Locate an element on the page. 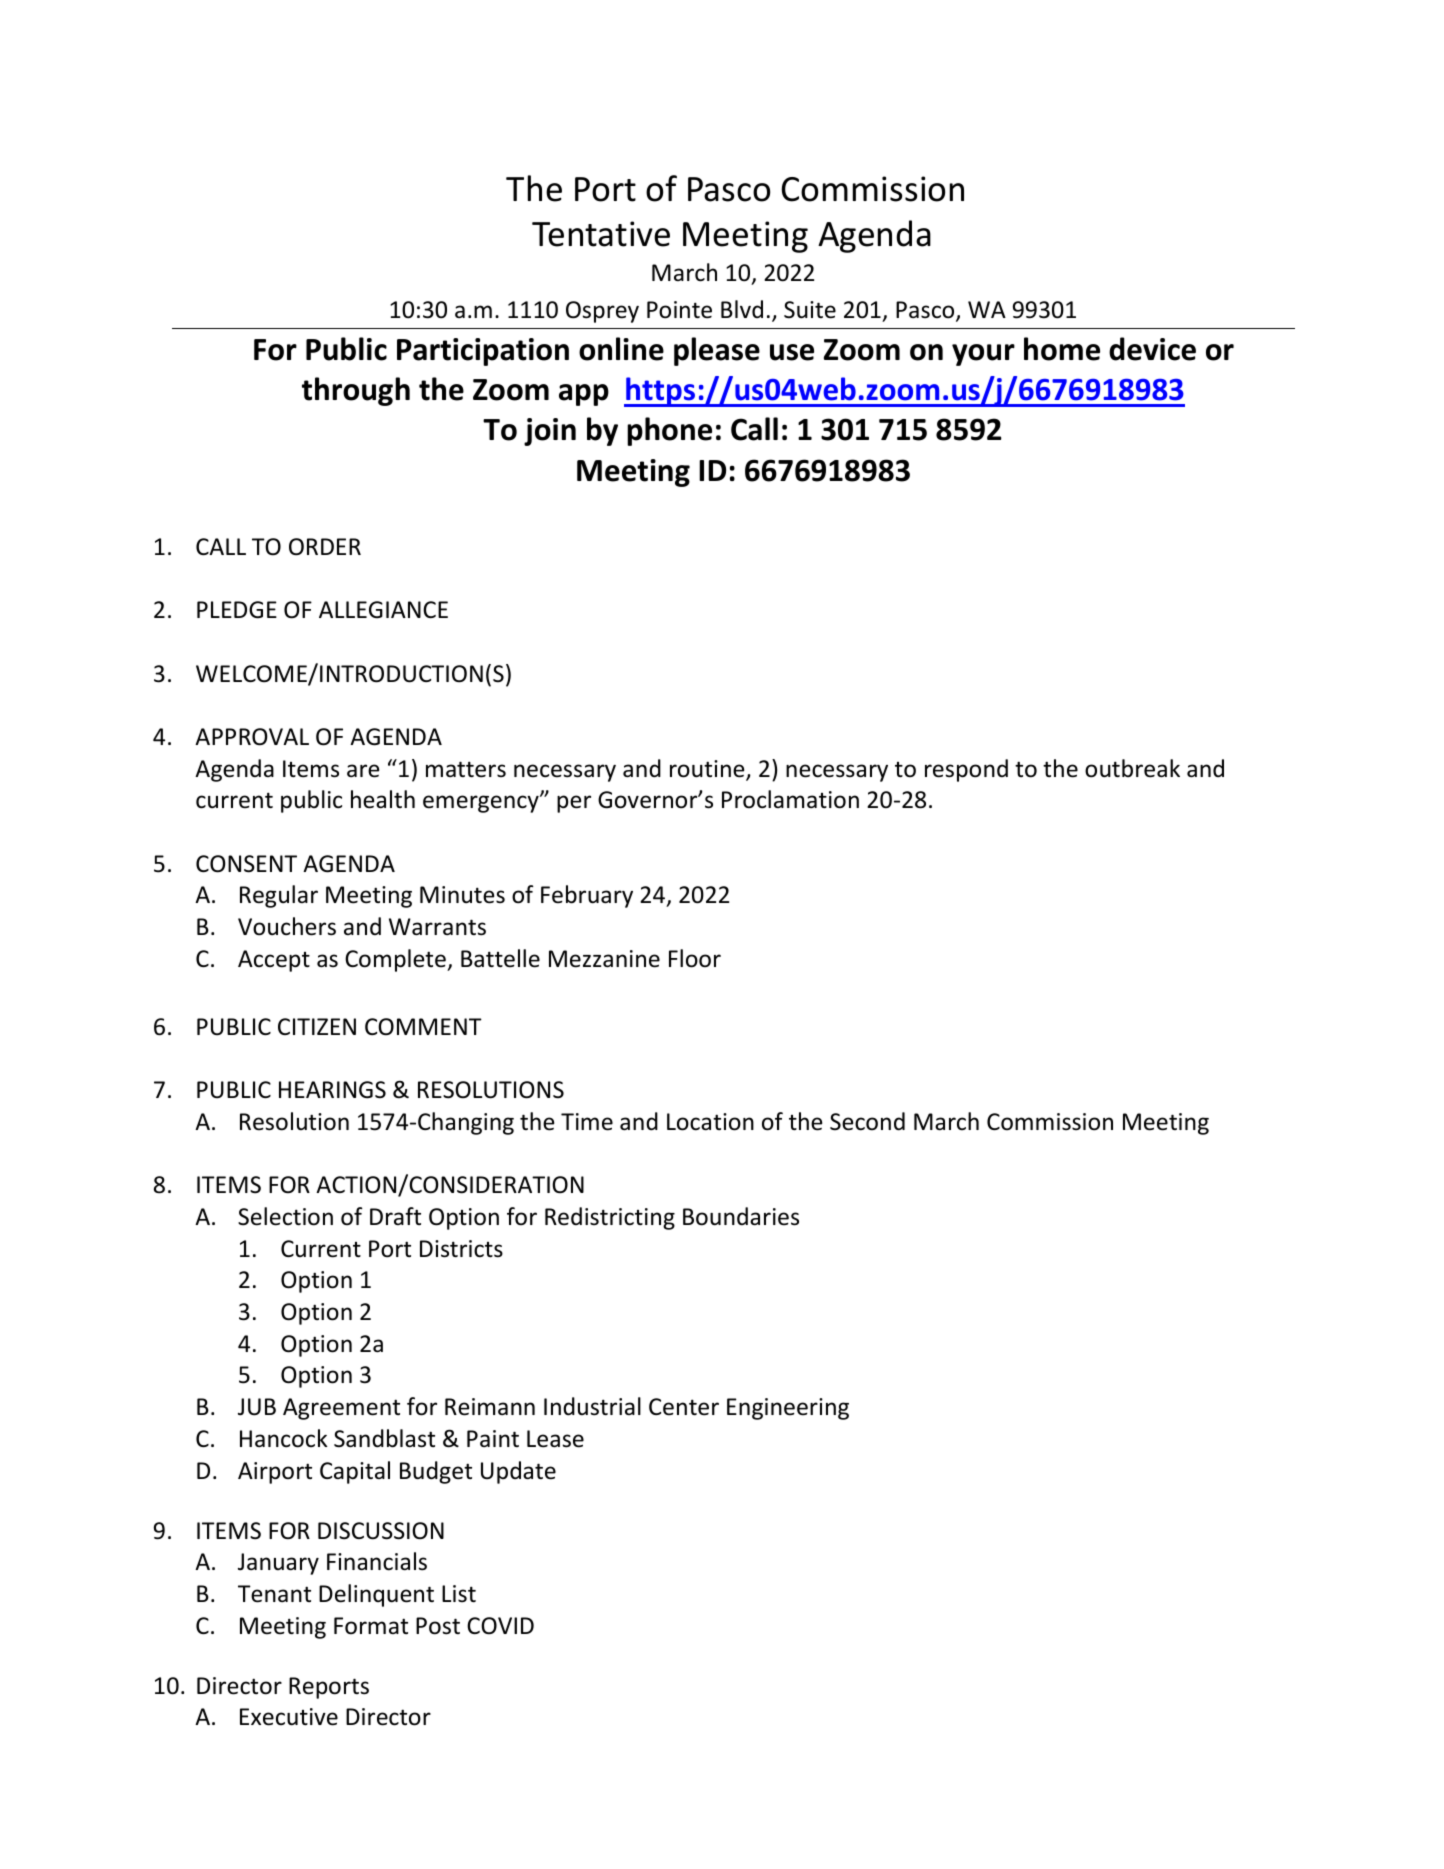 Image resolution: width=1444 pixels, height=1869 pixels. Second is located at coordinates (867, 1121).
